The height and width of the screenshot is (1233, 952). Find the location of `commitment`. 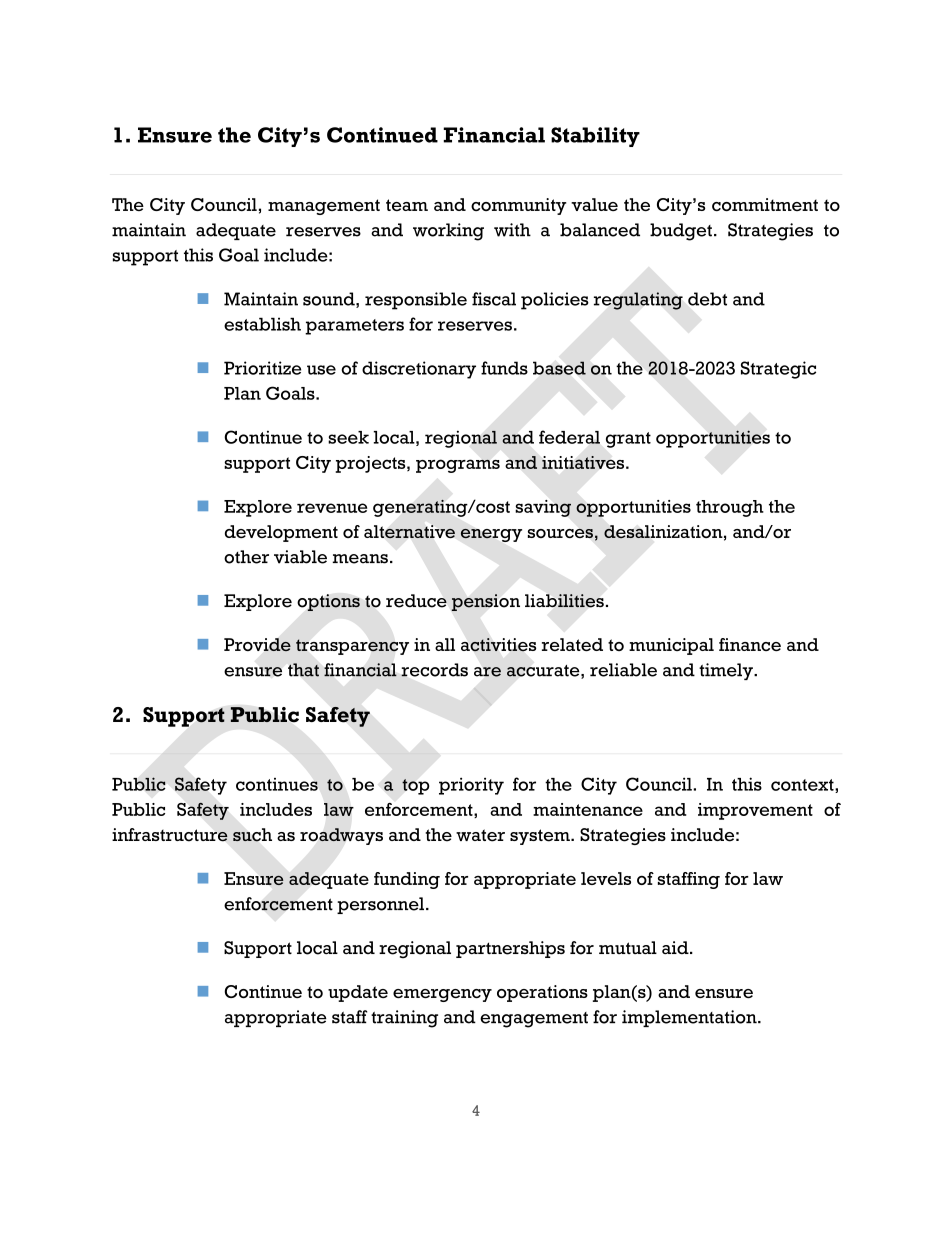

commitment is located at coordinates (765, 204).
